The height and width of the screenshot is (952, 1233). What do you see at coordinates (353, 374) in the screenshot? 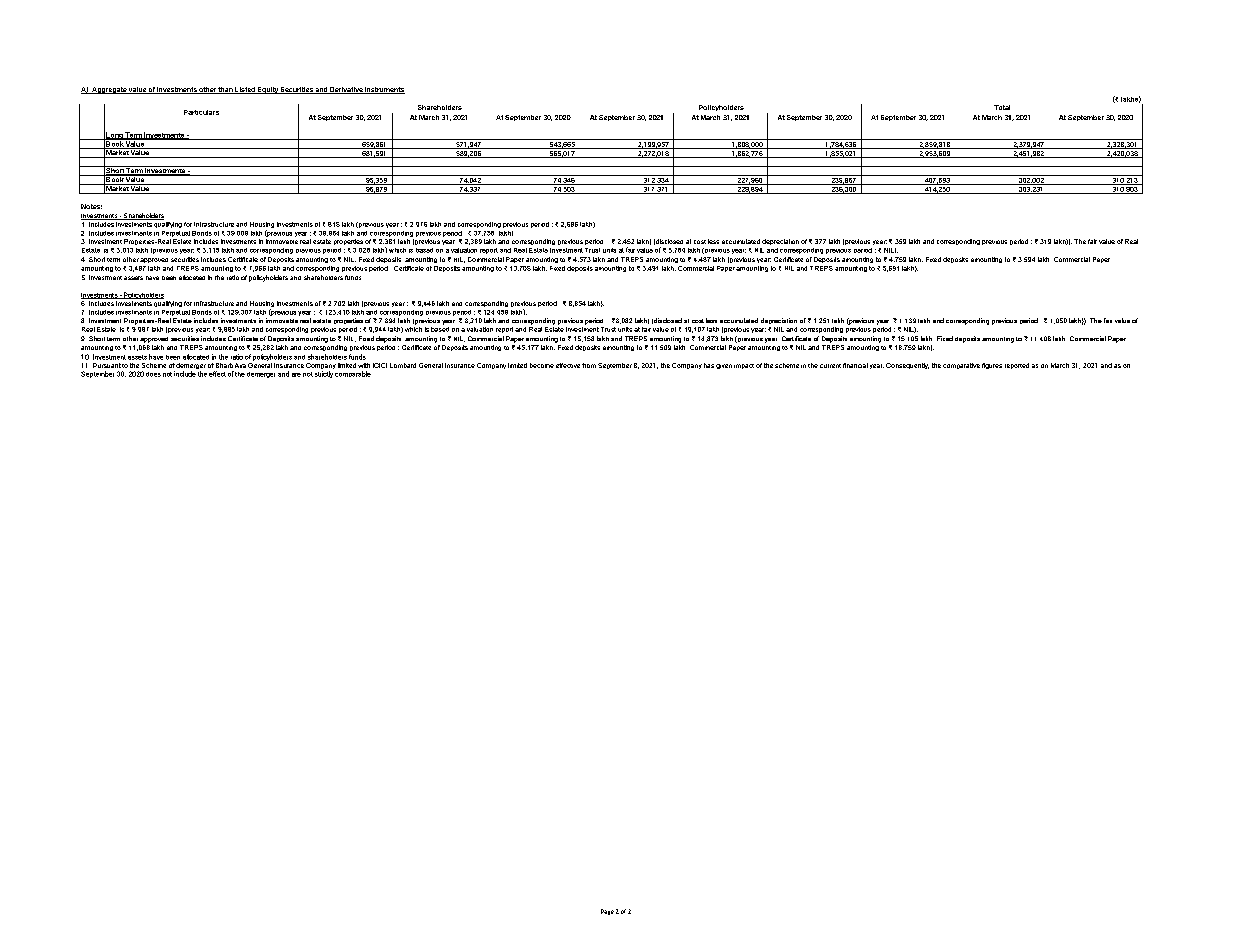
I see `comparable` at bounding box center [353, 374].
